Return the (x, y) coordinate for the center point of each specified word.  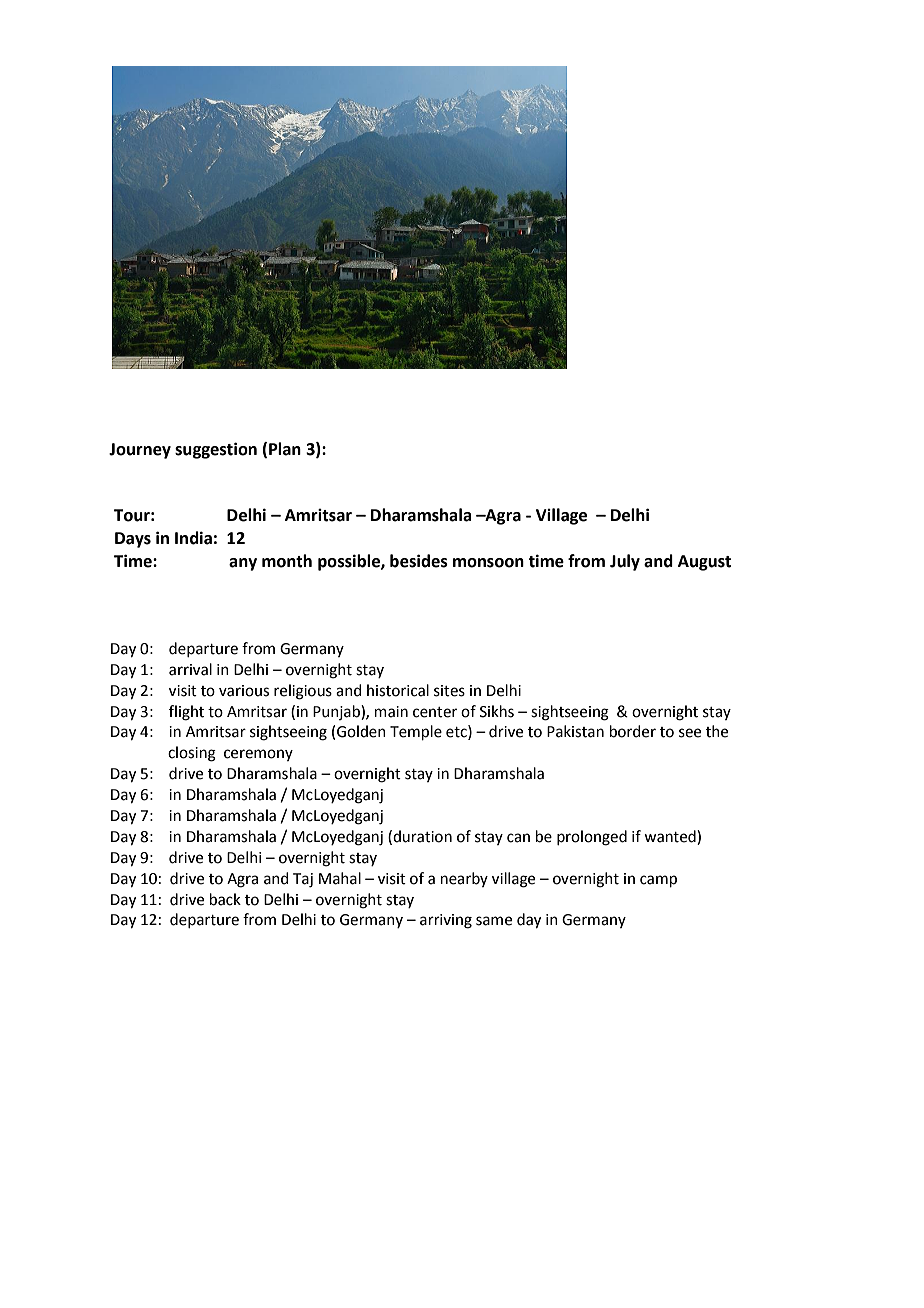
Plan (285, 449)
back (225, 899)
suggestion (216, 450)
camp (658, 881)
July (625, 562)
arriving (446, 921)
